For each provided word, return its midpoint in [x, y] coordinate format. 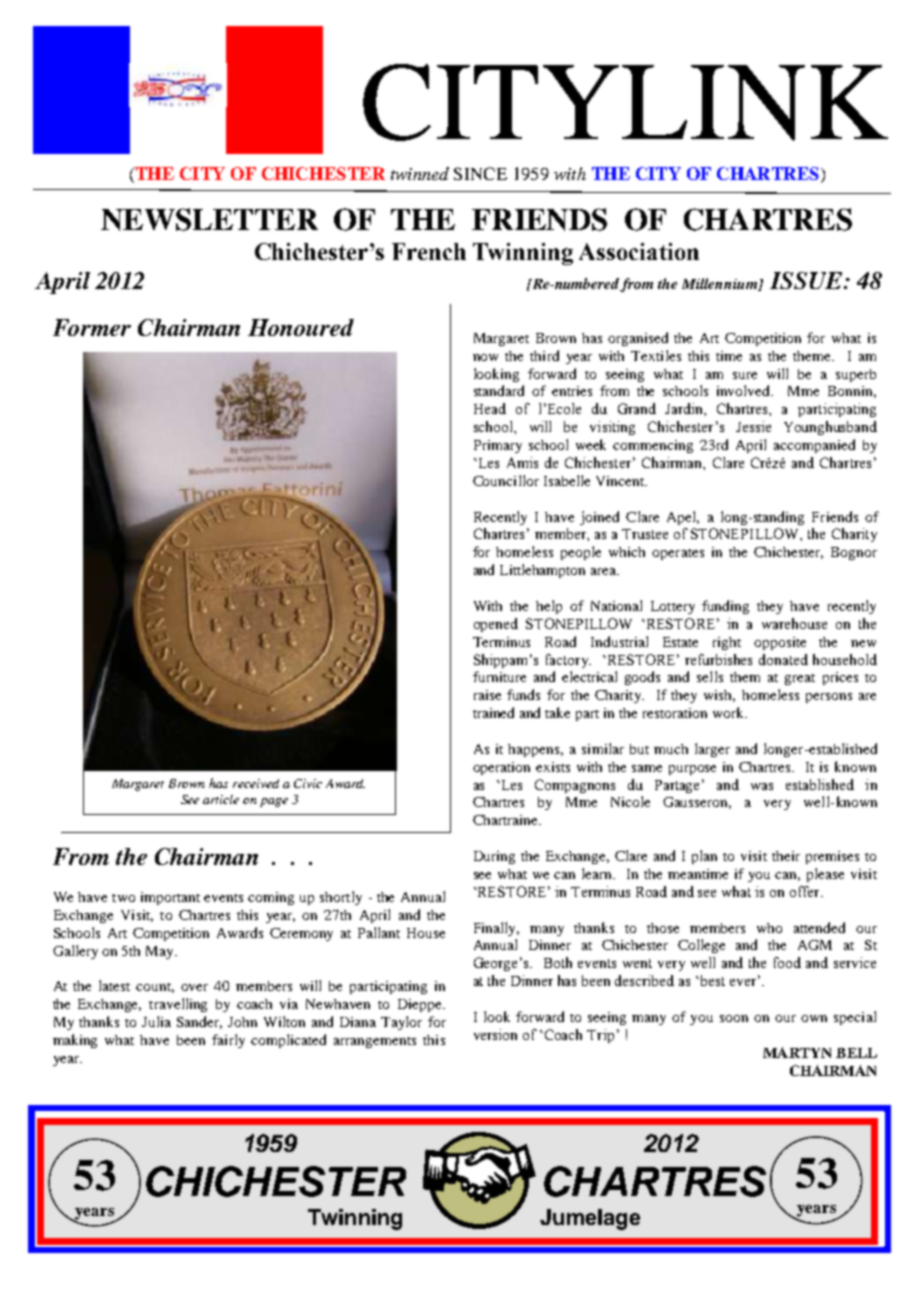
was [762, 786]
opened [496, 625]
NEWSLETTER [209, 219]
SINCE [480, 173]
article [221, 799]
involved [745, 390]
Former [92, 327]
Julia [156, 1021]
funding [725, 607]
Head [490, 408]
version [495, 1034]
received [256, 783]
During [494, 857]
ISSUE [807, 280]
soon [734, 1018]
